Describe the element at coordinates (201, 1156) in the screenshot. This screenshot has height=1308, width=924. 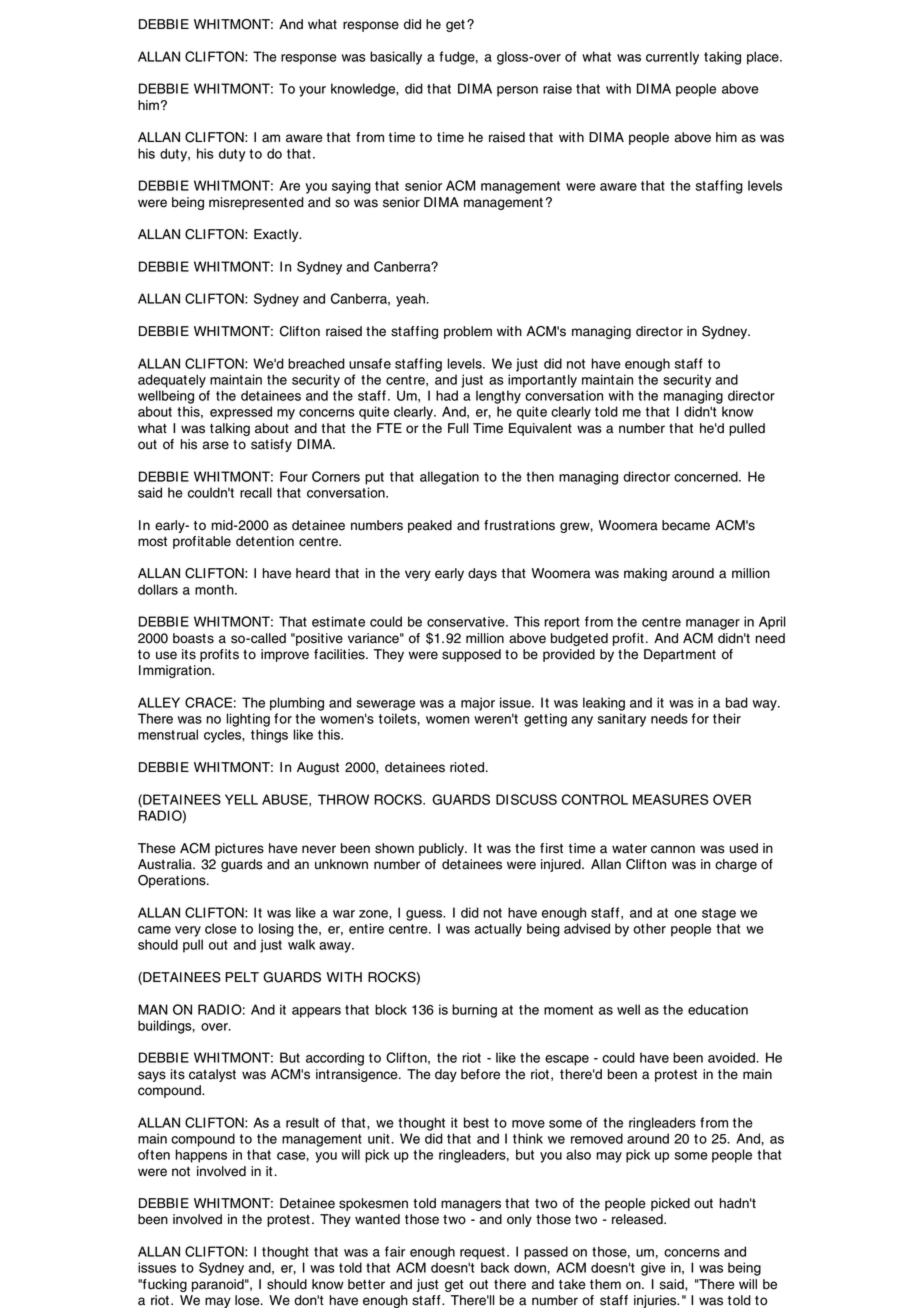
I see `happens` at that location.
